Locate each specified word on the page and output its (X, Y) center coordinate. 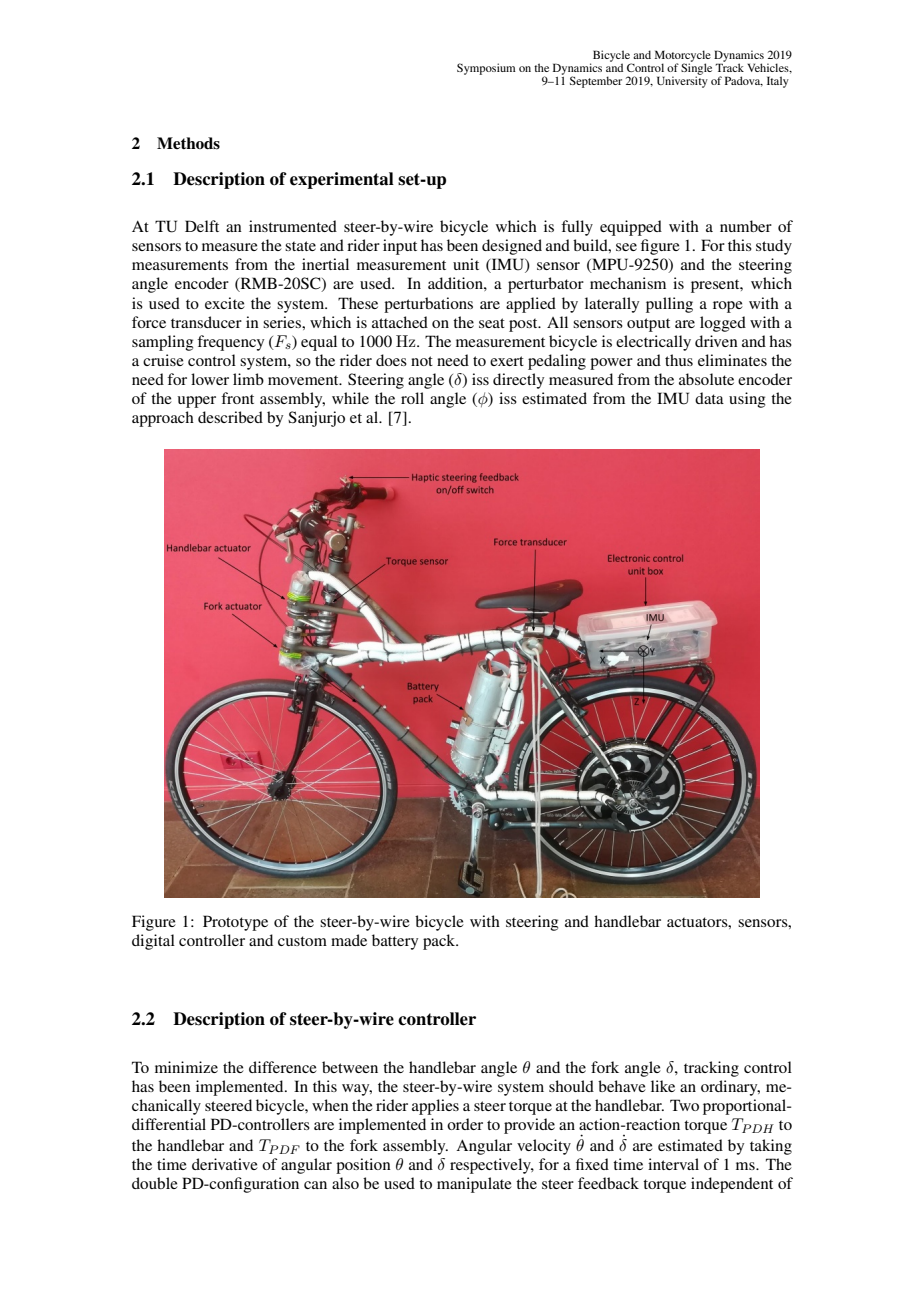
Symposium (486, 69)
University (682, 81)
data (709, 398)
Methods (188, 143)
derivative (225, 1164)
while (350, 398)
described (230, 417)
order (465, 1124)
